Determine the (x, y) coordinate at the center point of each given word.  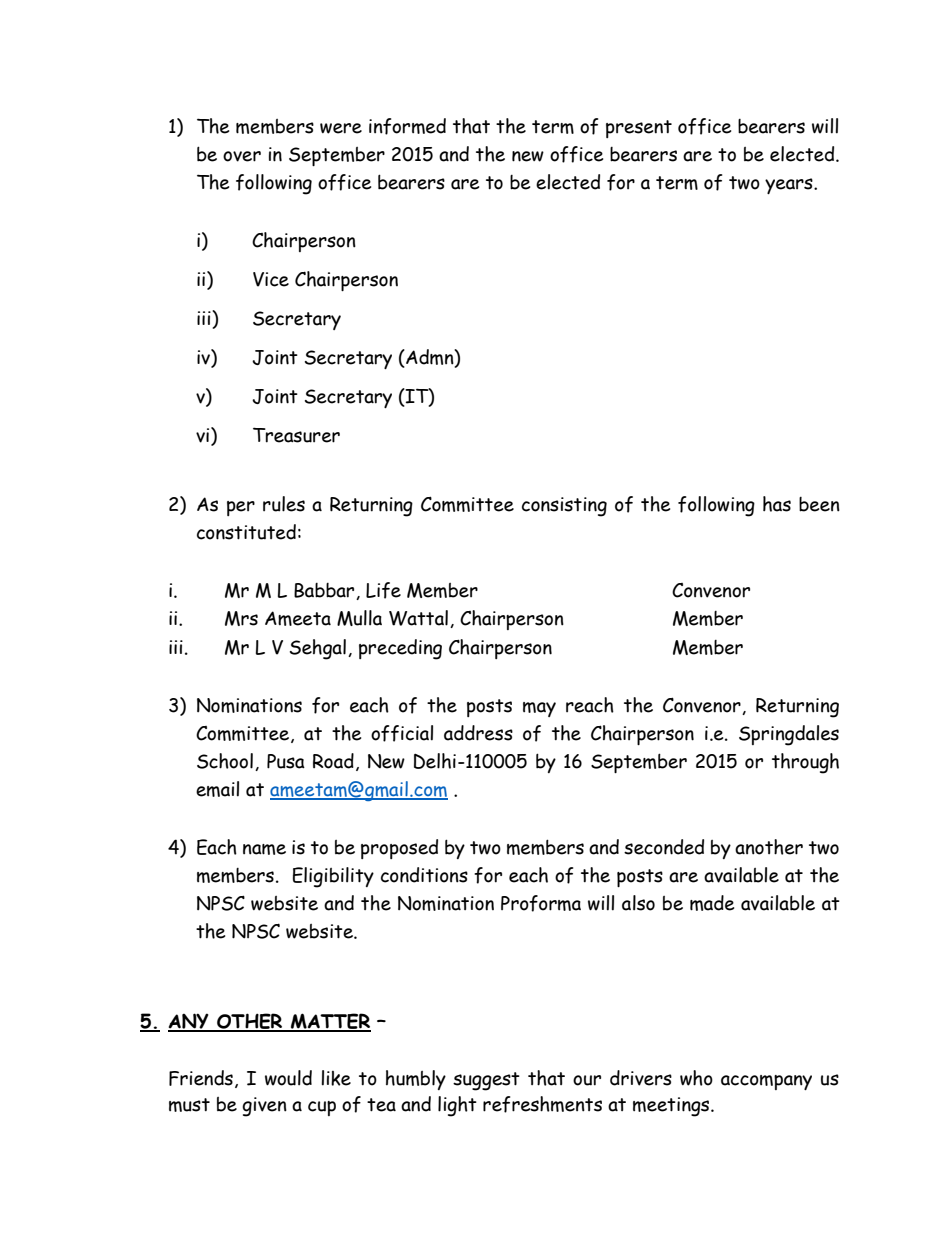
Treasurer (296, 435)
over (242, 156)
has (777, 504)
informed (407, 126)
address (478, 733)
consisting (564, 507)
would (288, 1078)
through (805, 763)
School (225, 761)
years (790, 186)
